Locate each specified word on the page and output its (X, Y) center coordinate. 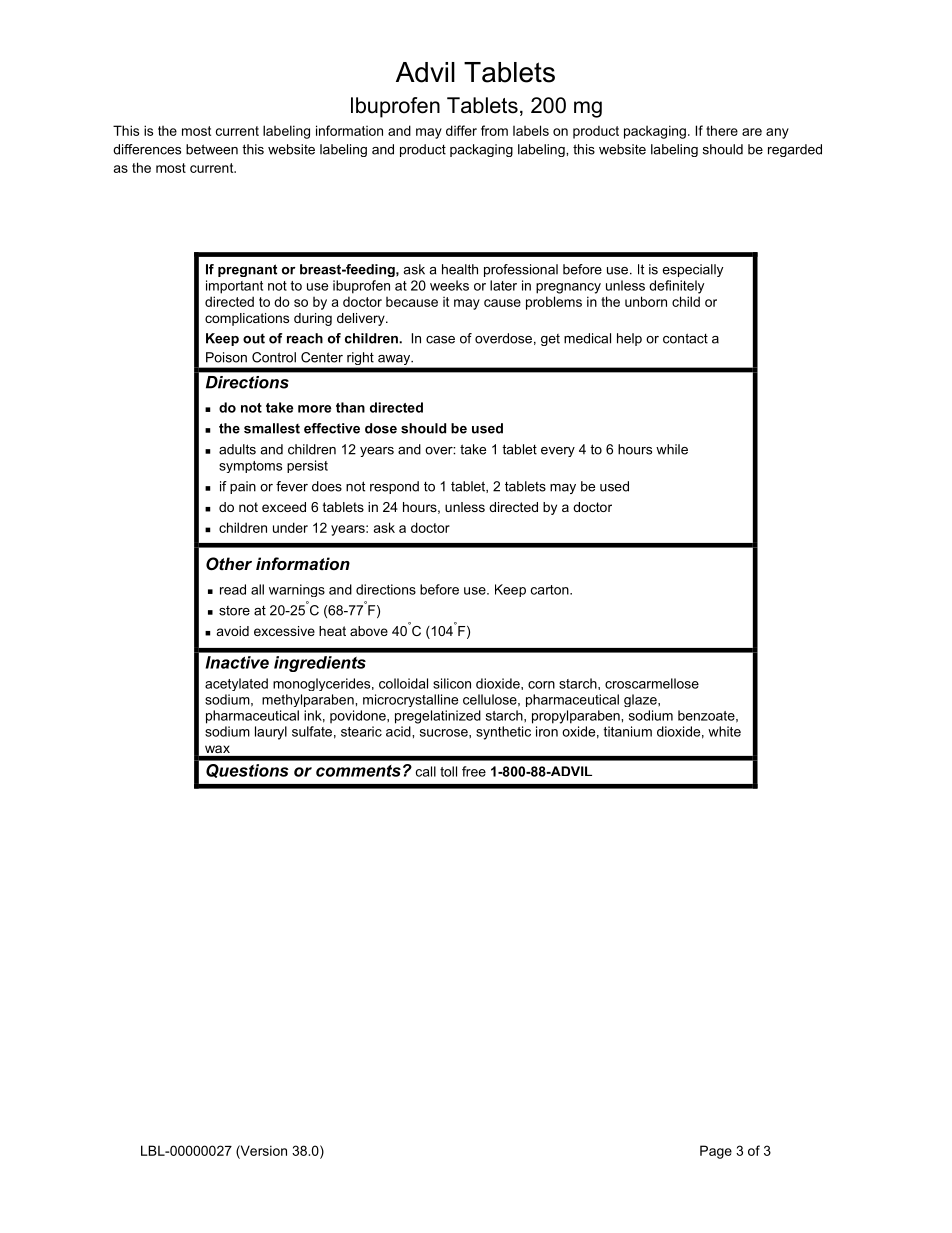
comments (358, 771)
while (672, 449)
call (426, 771)
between (212, 149)
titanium (627, 731)
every (558, 452)
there (722, 130)
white (724, 731)
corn (541, 685)
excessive (284, 631)
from (494, 130)
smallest (272, 428)
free (474, 771)
